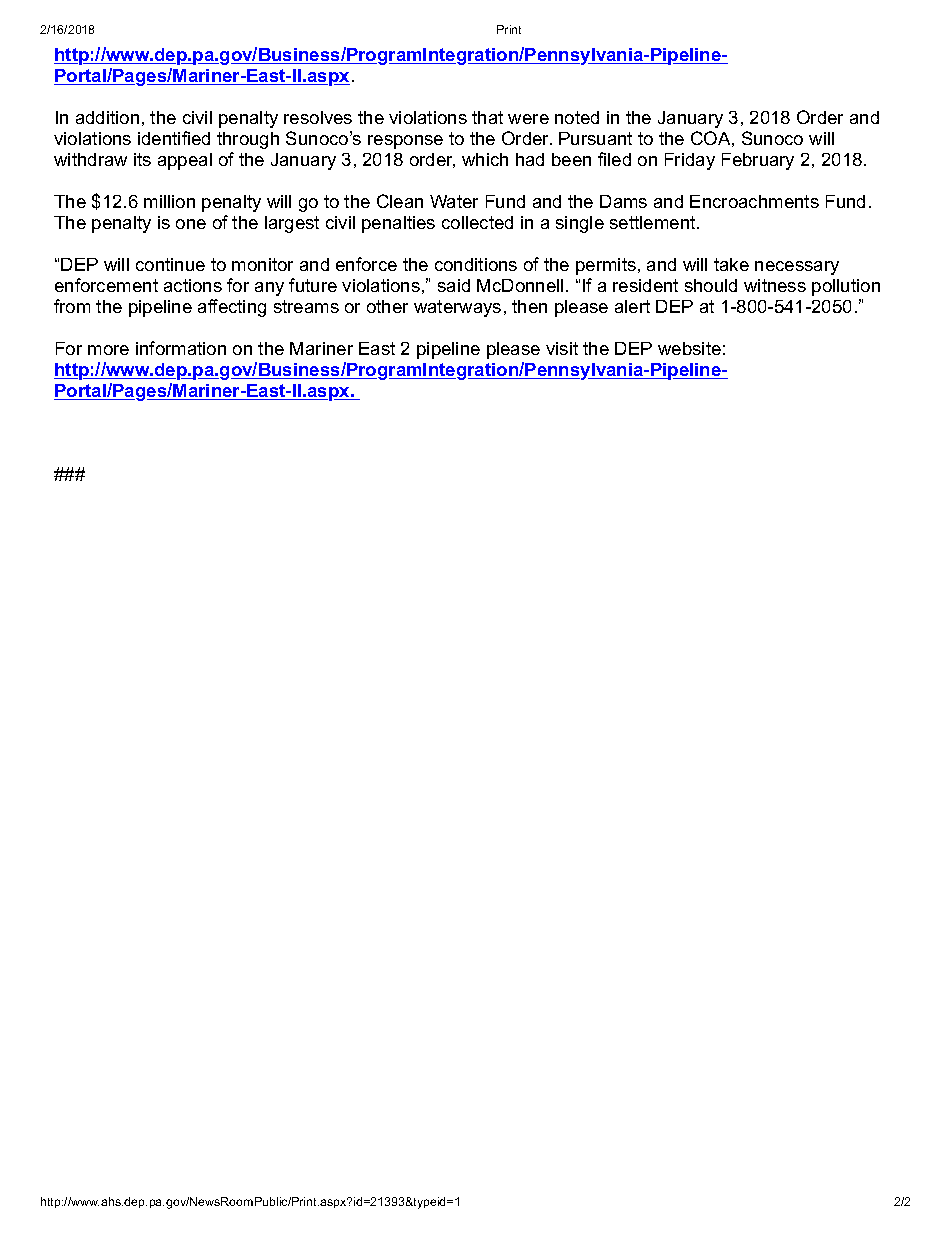  Describe the element at coordinates (654, 222) in the screenshot. I see `settlement` at that location.
